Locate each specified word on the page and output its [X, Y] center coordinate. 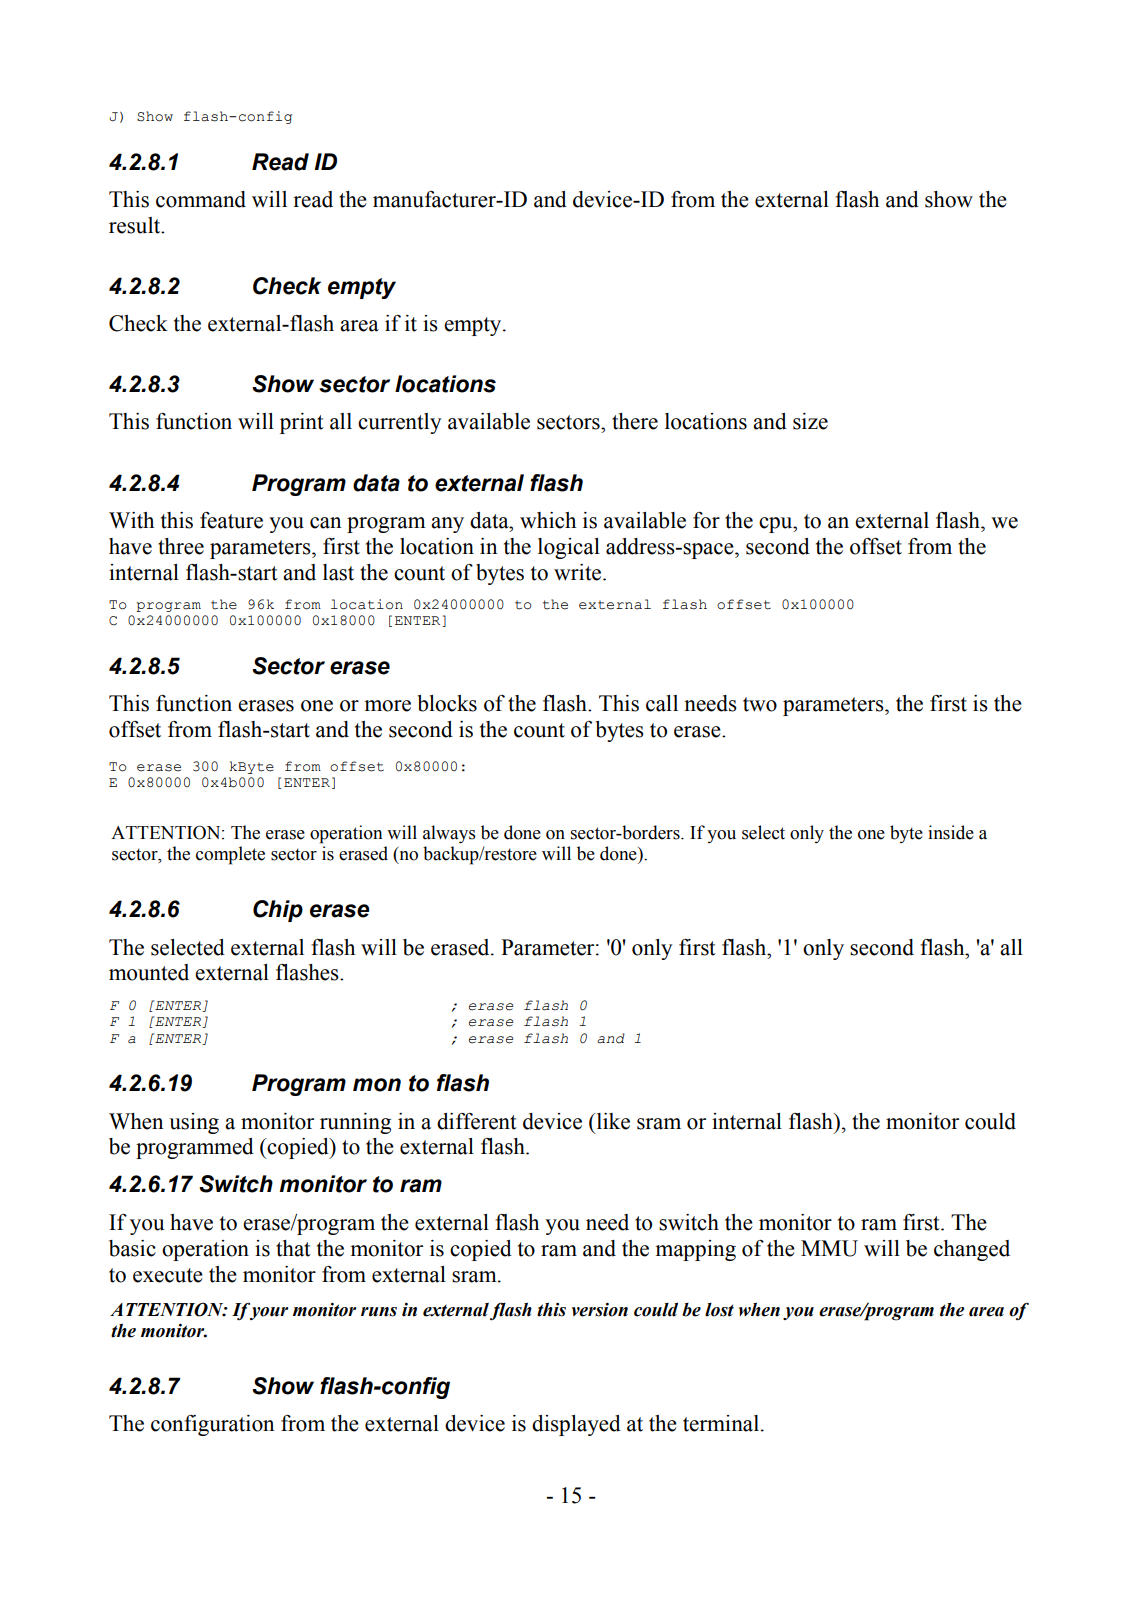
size [810, 421]
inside [951, 832]
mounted [149, 972]
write [579, 572]
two [760, 704]
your [268, 1312]
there [635, 421]
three [181, 546]
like [612, 1121]
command [201, 199]
